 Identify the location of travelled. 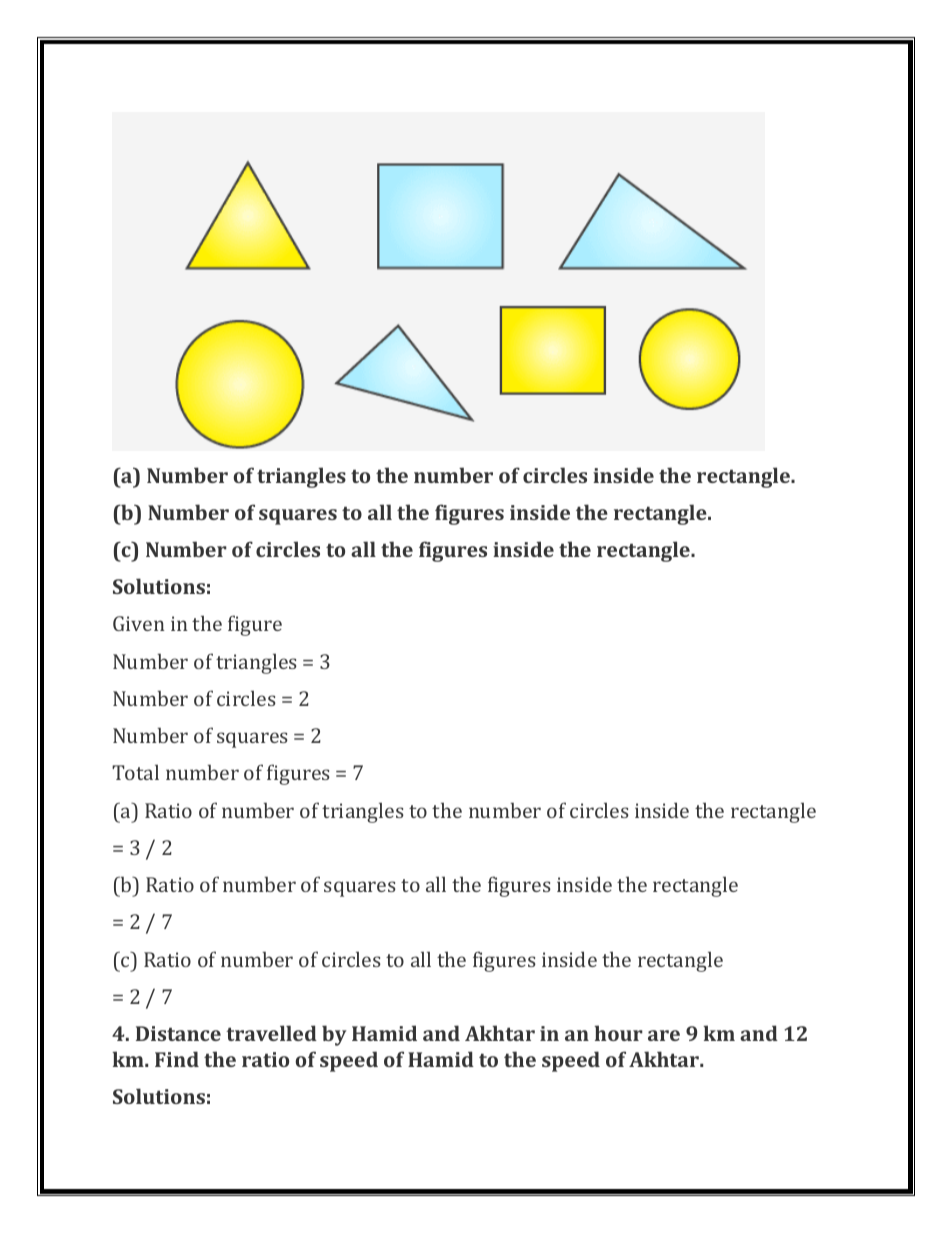
(271, 1033).
